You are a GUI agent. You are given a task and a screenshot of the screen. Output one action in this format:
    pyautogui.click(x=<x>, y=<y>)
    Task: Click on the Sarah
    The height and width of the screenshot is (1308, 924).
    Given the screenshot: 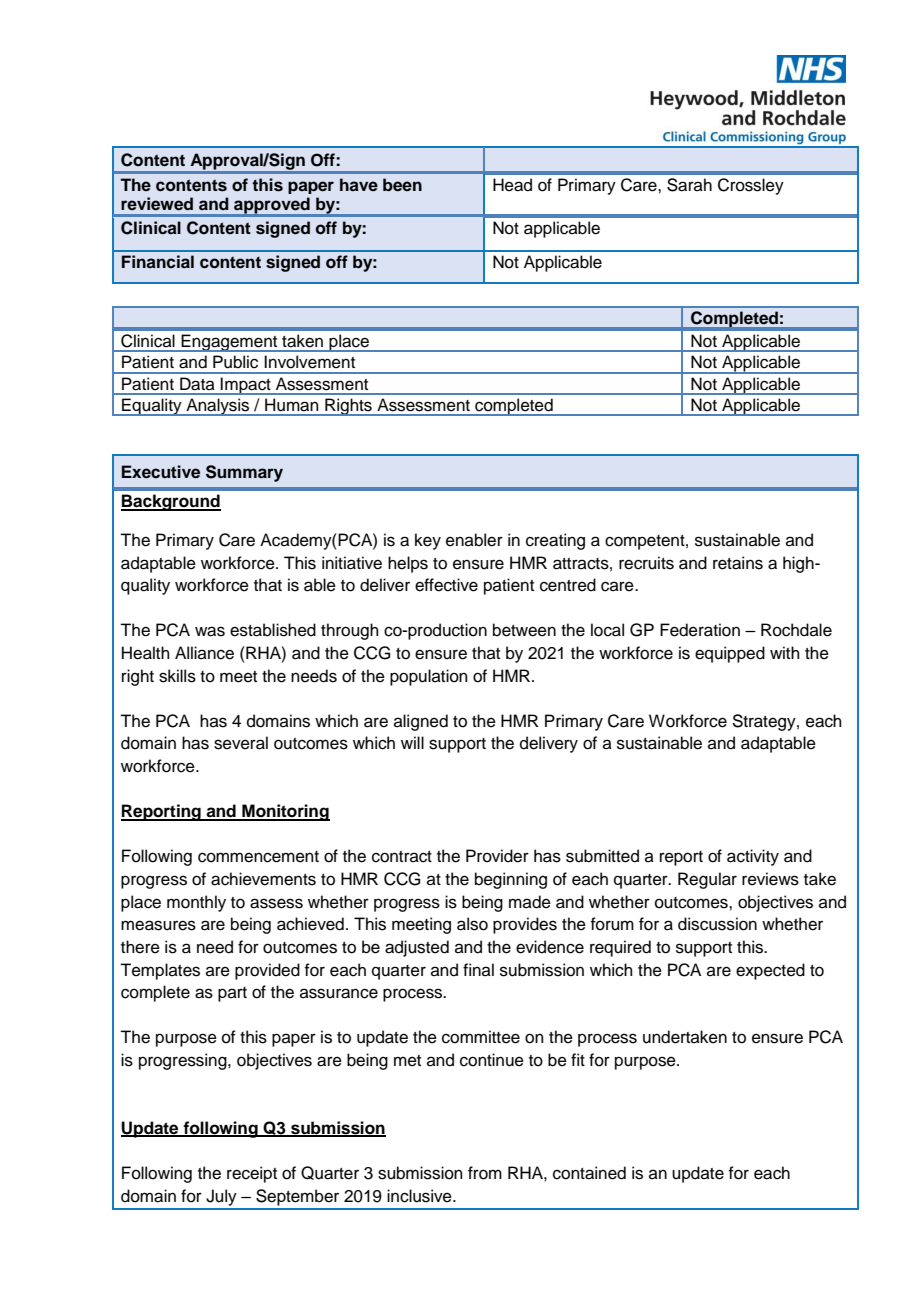 What is the action you would take?
    pyautogui.click(x=689, y=185)
